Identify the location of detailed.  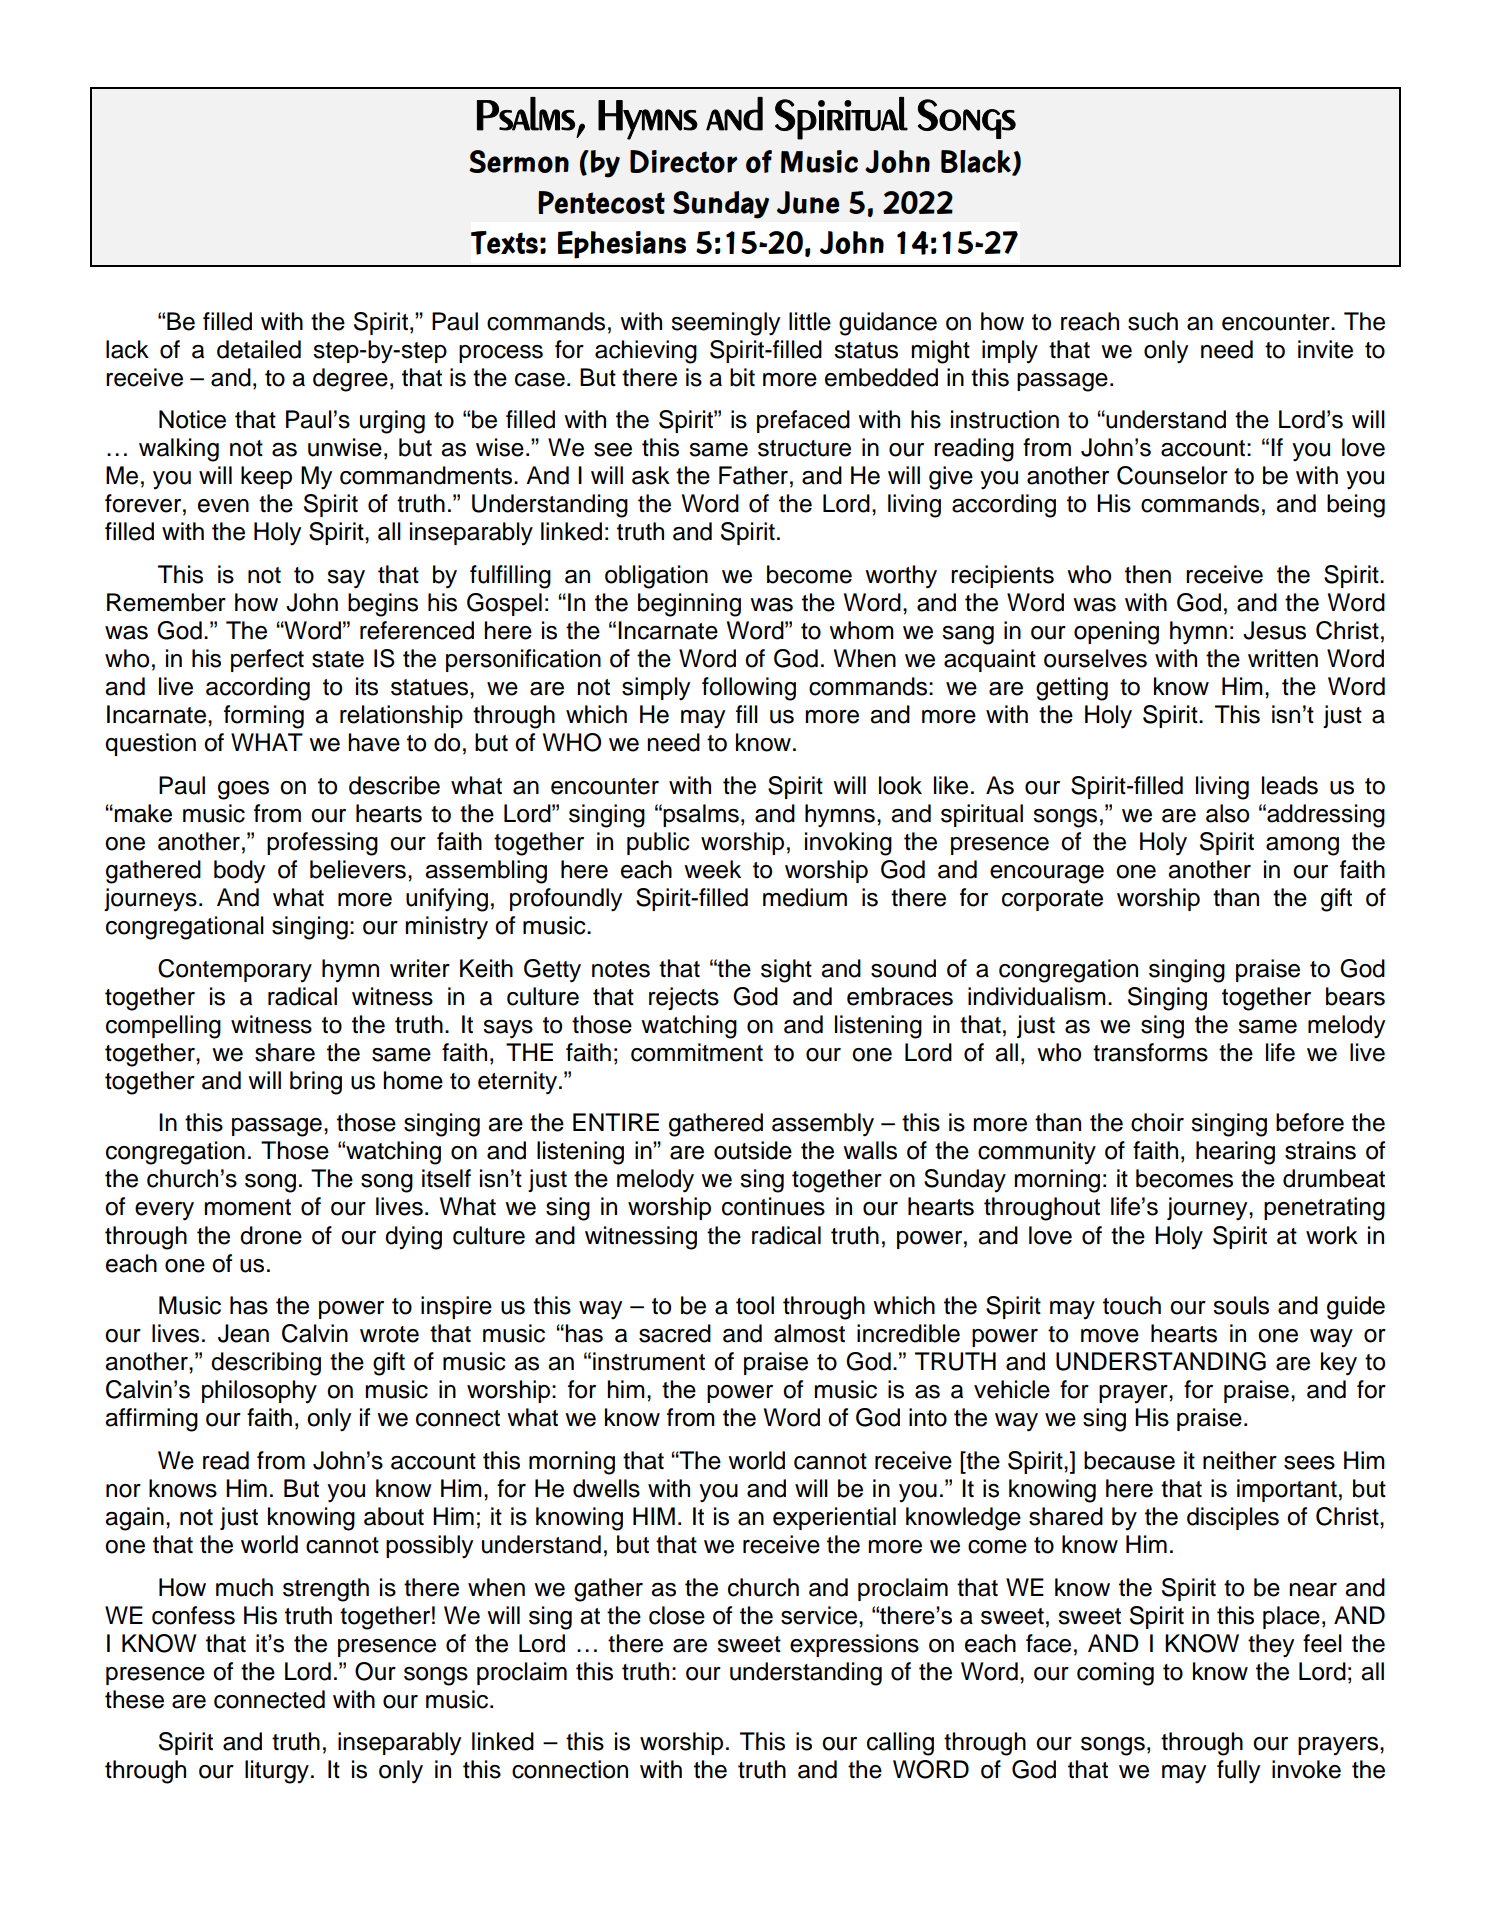
(259, 349).
